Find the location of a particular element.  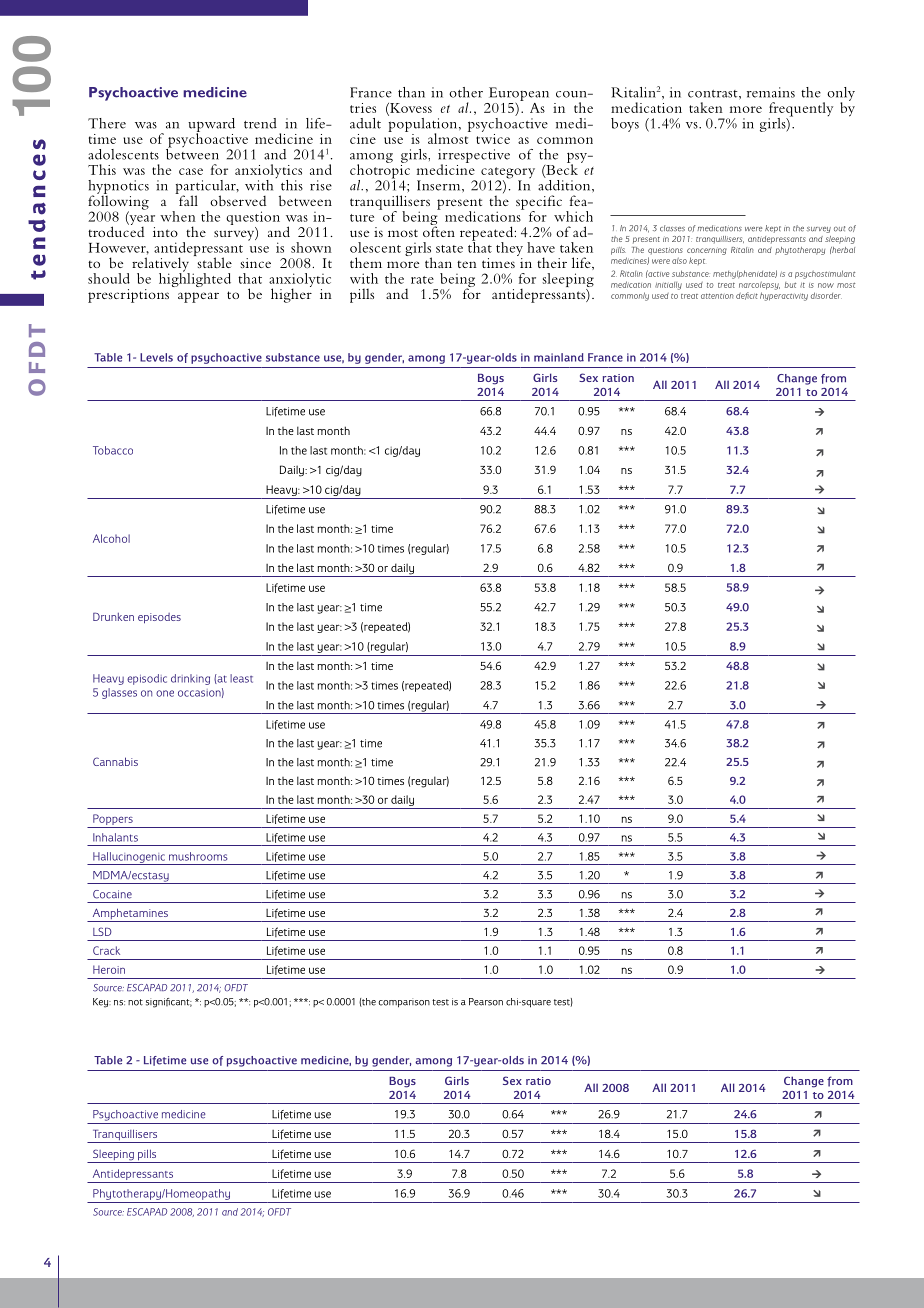

twice is located at coordinates (493, 137).
